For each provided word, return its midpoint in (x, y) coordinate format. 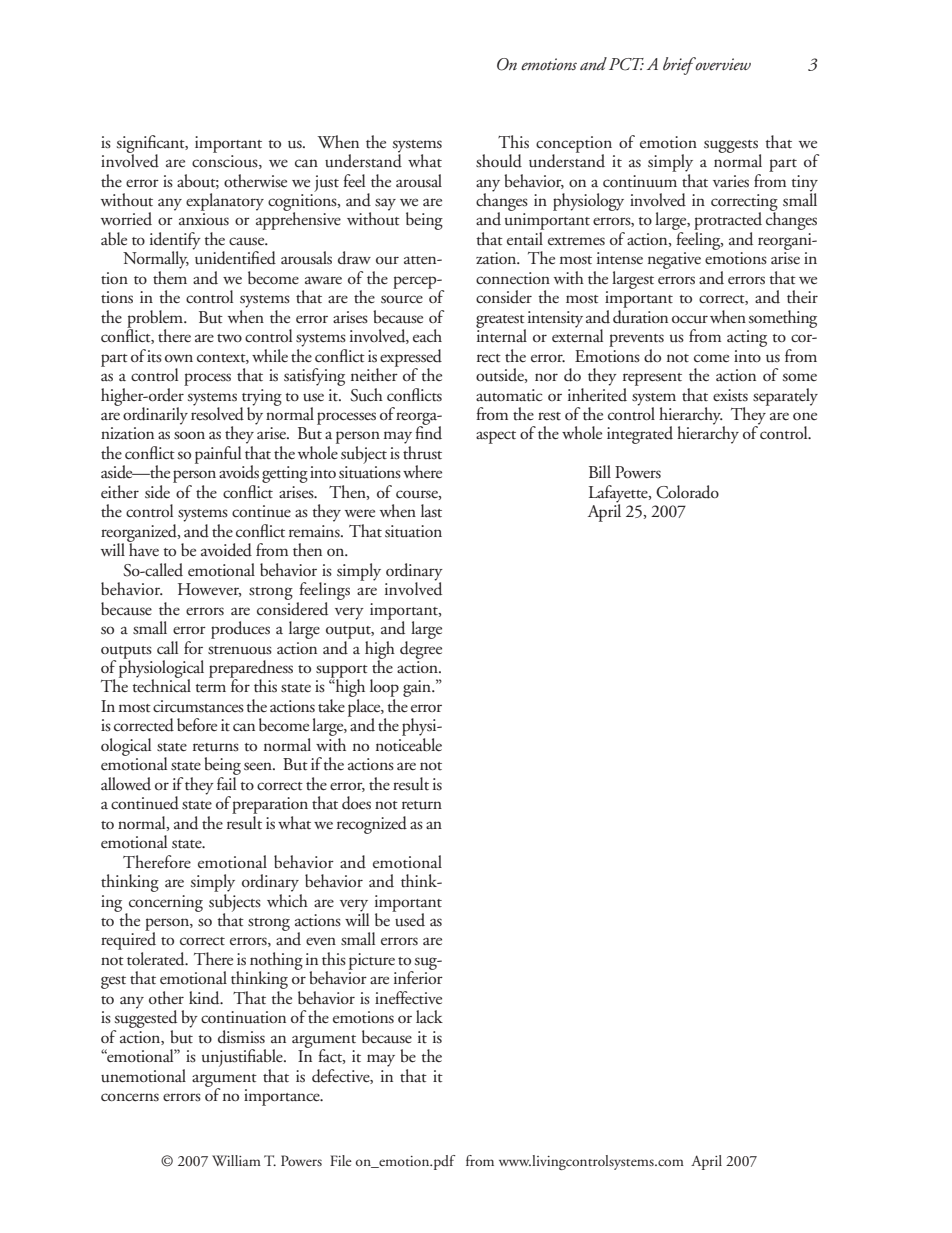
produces (240, 630)
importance (283, 1097)
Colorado (687, 492)
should (499, 161)
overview (722, 64)
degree (421, 648)
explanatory (225, 202)
